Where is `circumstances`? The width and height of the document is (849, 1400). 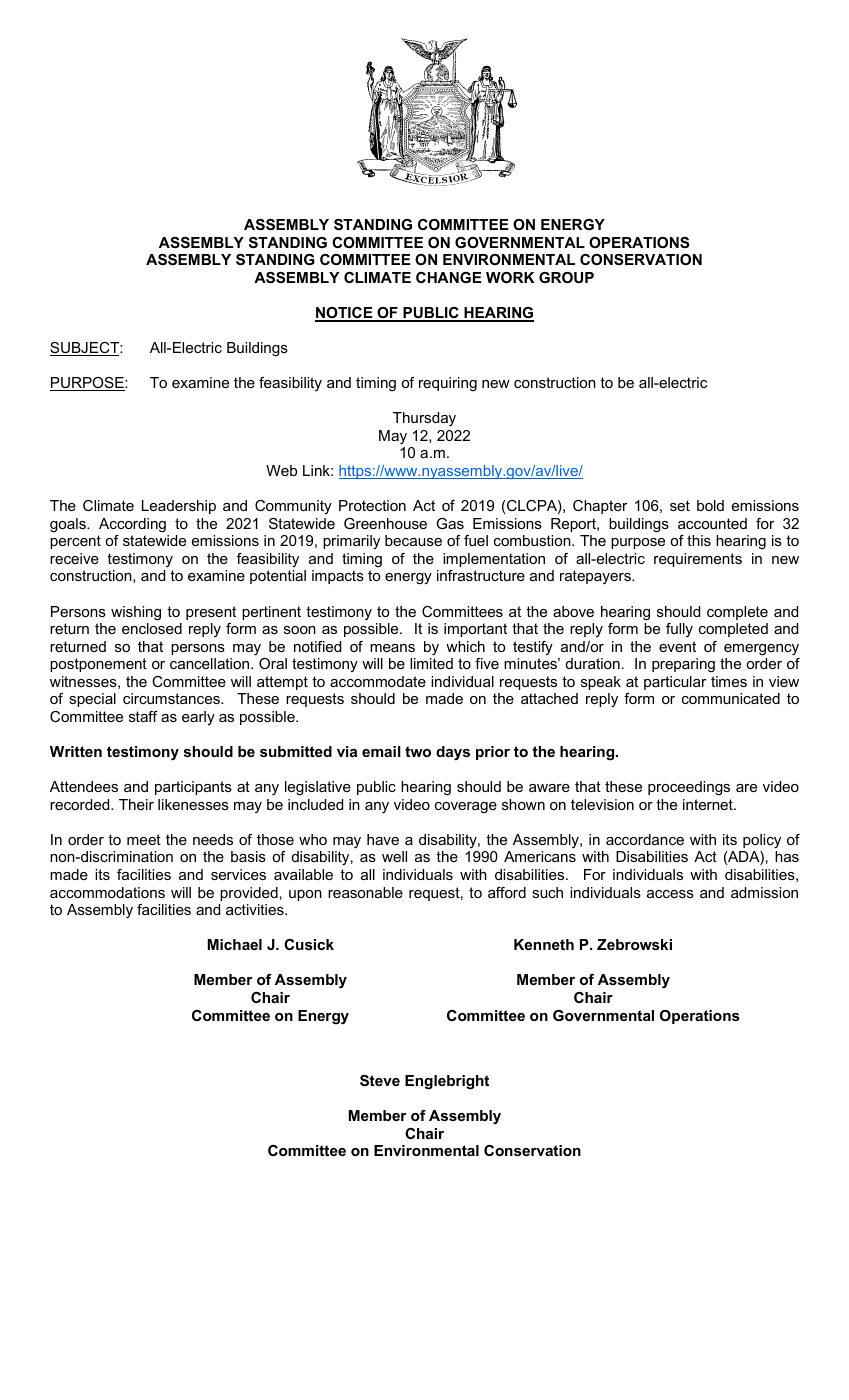 circumstances is located at coordinates (172, 698).
